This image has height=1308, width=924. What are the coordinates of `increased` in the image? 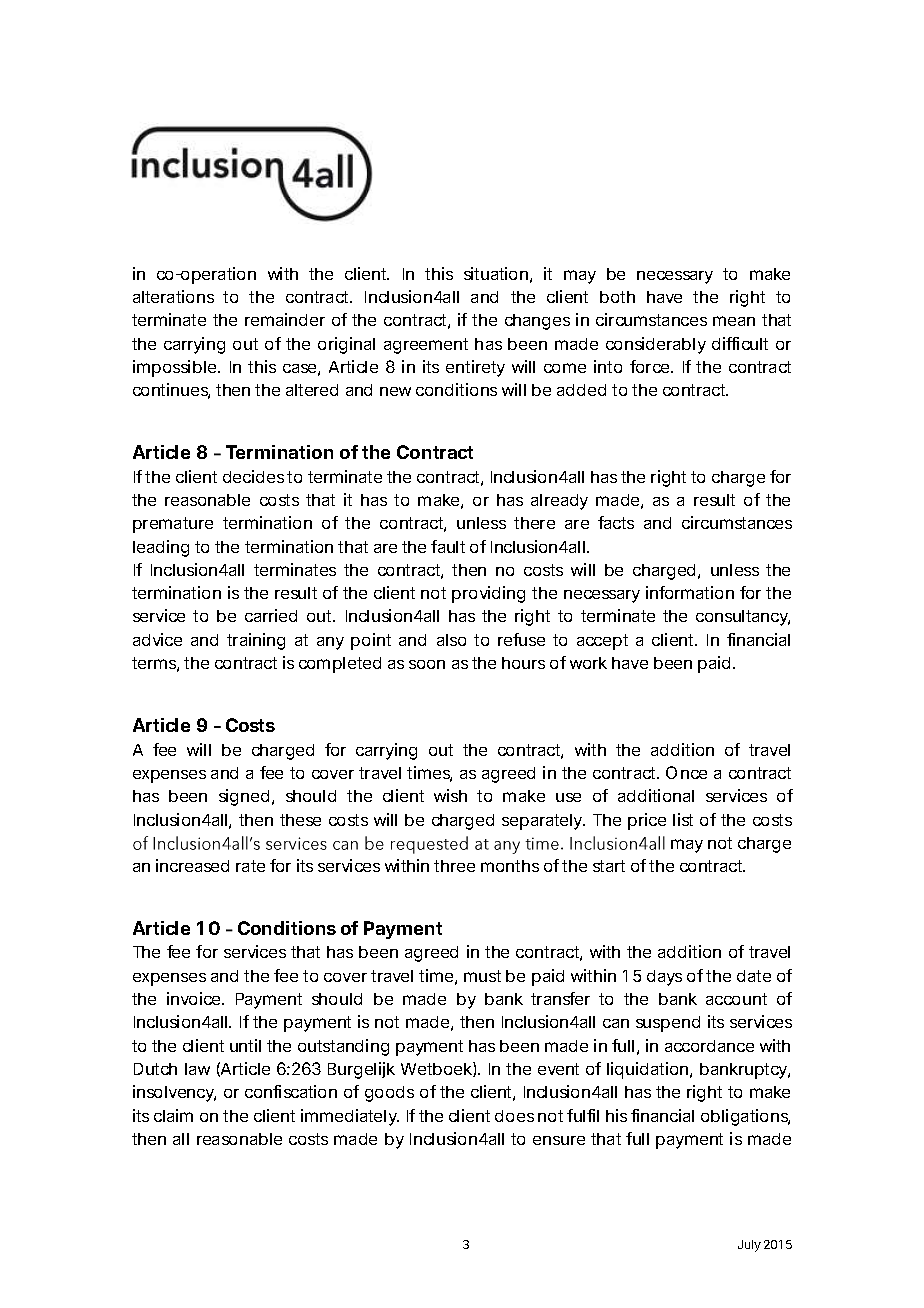 It's located at (192, 865).
